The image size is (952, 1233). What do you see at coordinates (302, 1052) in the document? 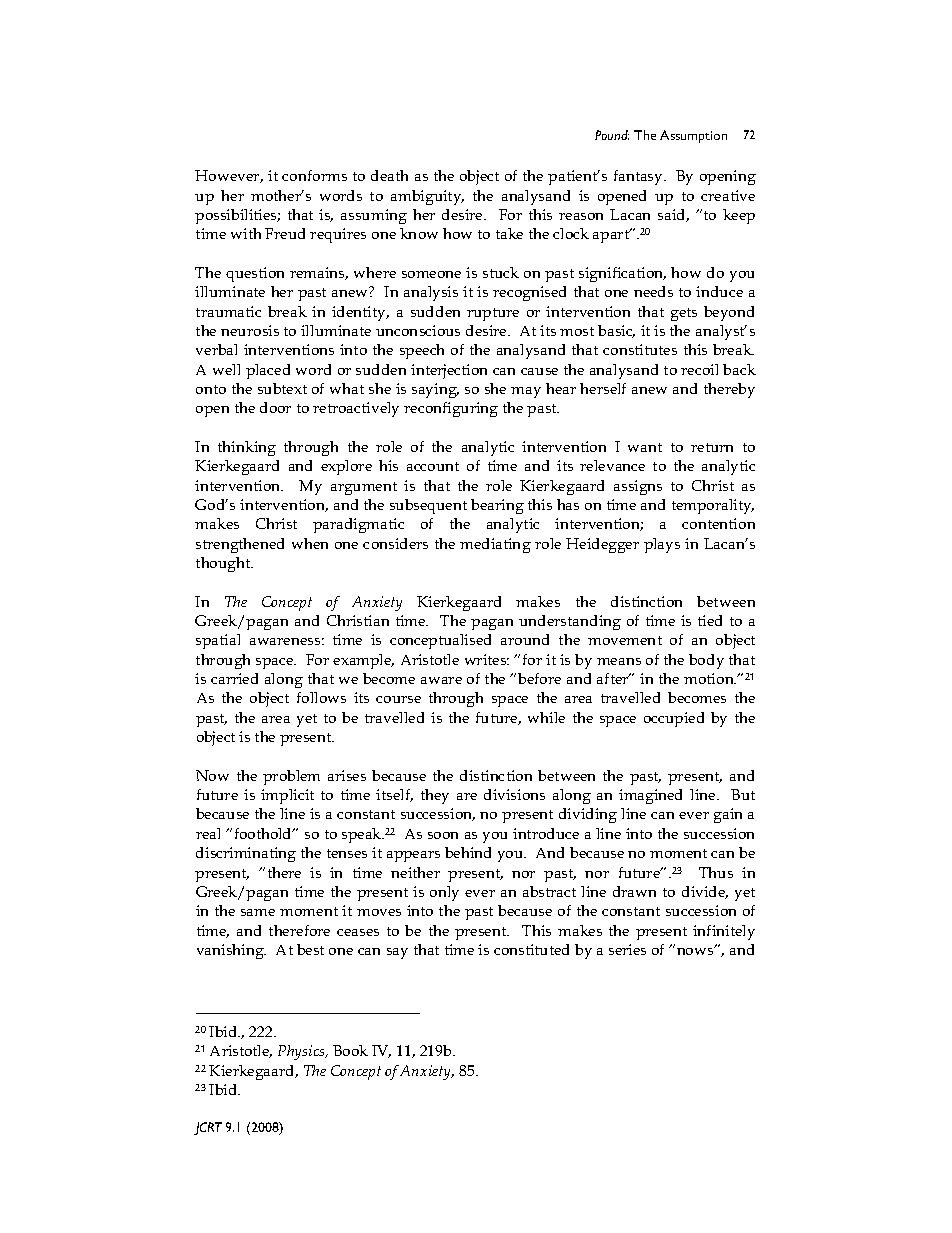
I see `Physics` at bounding box center [302, 1052].
